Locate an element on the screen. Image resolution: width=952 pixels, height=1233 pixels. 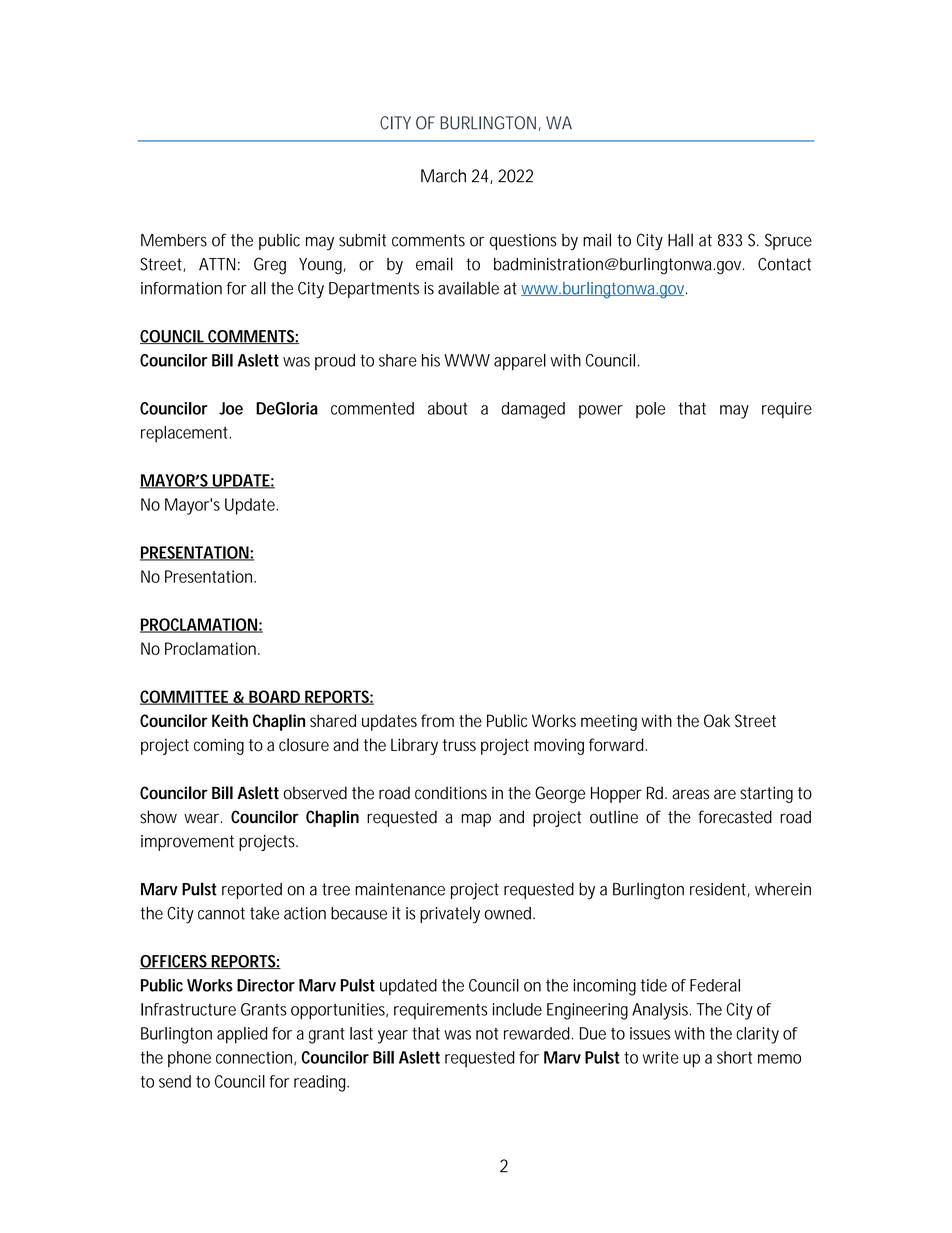
short is located at coordinates (734, 1057).
